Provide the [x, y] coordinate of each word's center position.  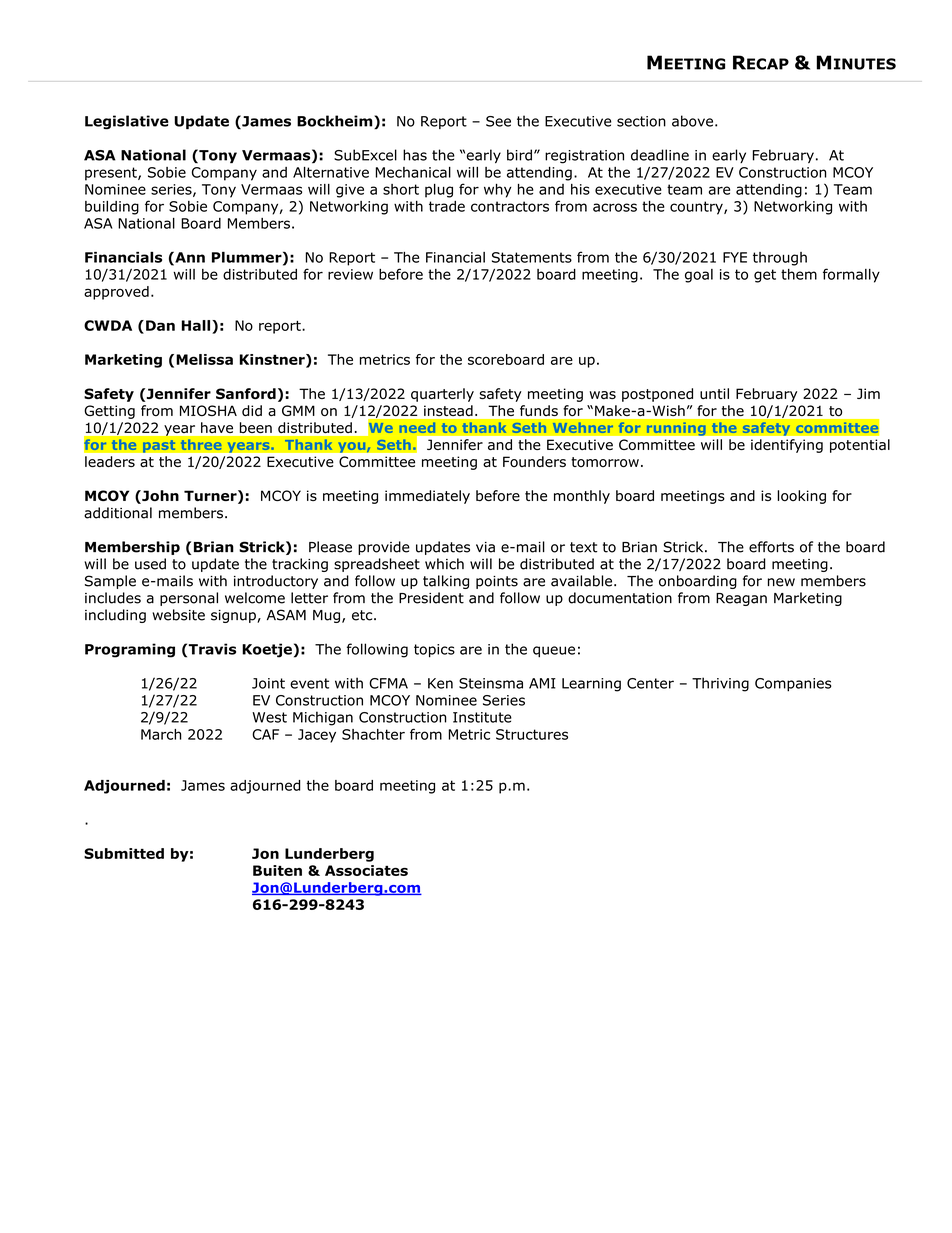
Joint [268, 683]
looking [801, 497]
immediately [427, 497]
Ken [440, 683]
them [799, 274]
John [159, 497]
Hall [197, 325]
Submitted [124, 853]
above [692, 121]
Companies [793, 685]
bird [519, 155]
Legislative [127, 122]
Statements [532, 257]
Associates [366, 870]
